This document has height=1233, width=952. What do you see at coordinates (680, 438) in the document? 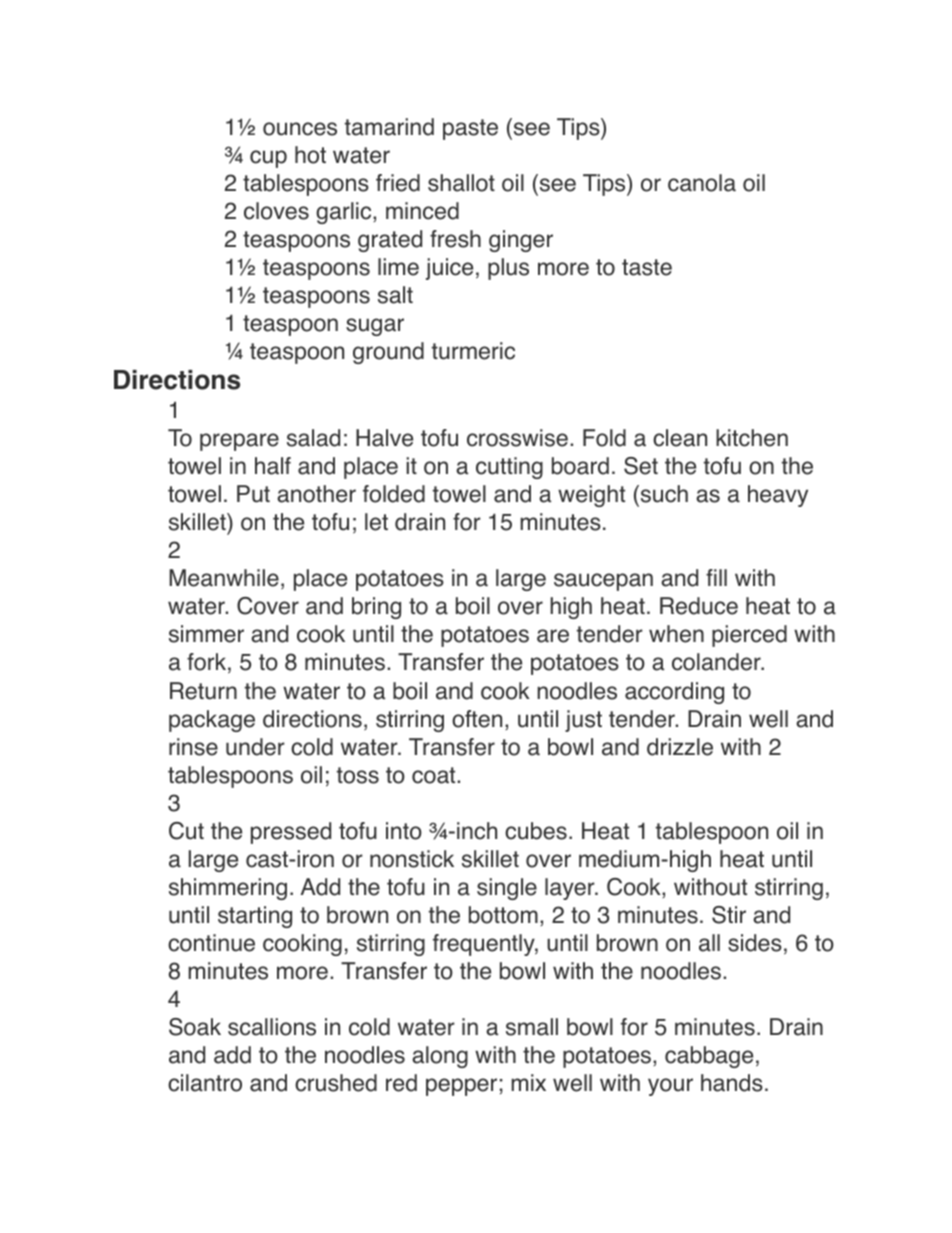
I see `clean` at bounding box center [680, 438].
